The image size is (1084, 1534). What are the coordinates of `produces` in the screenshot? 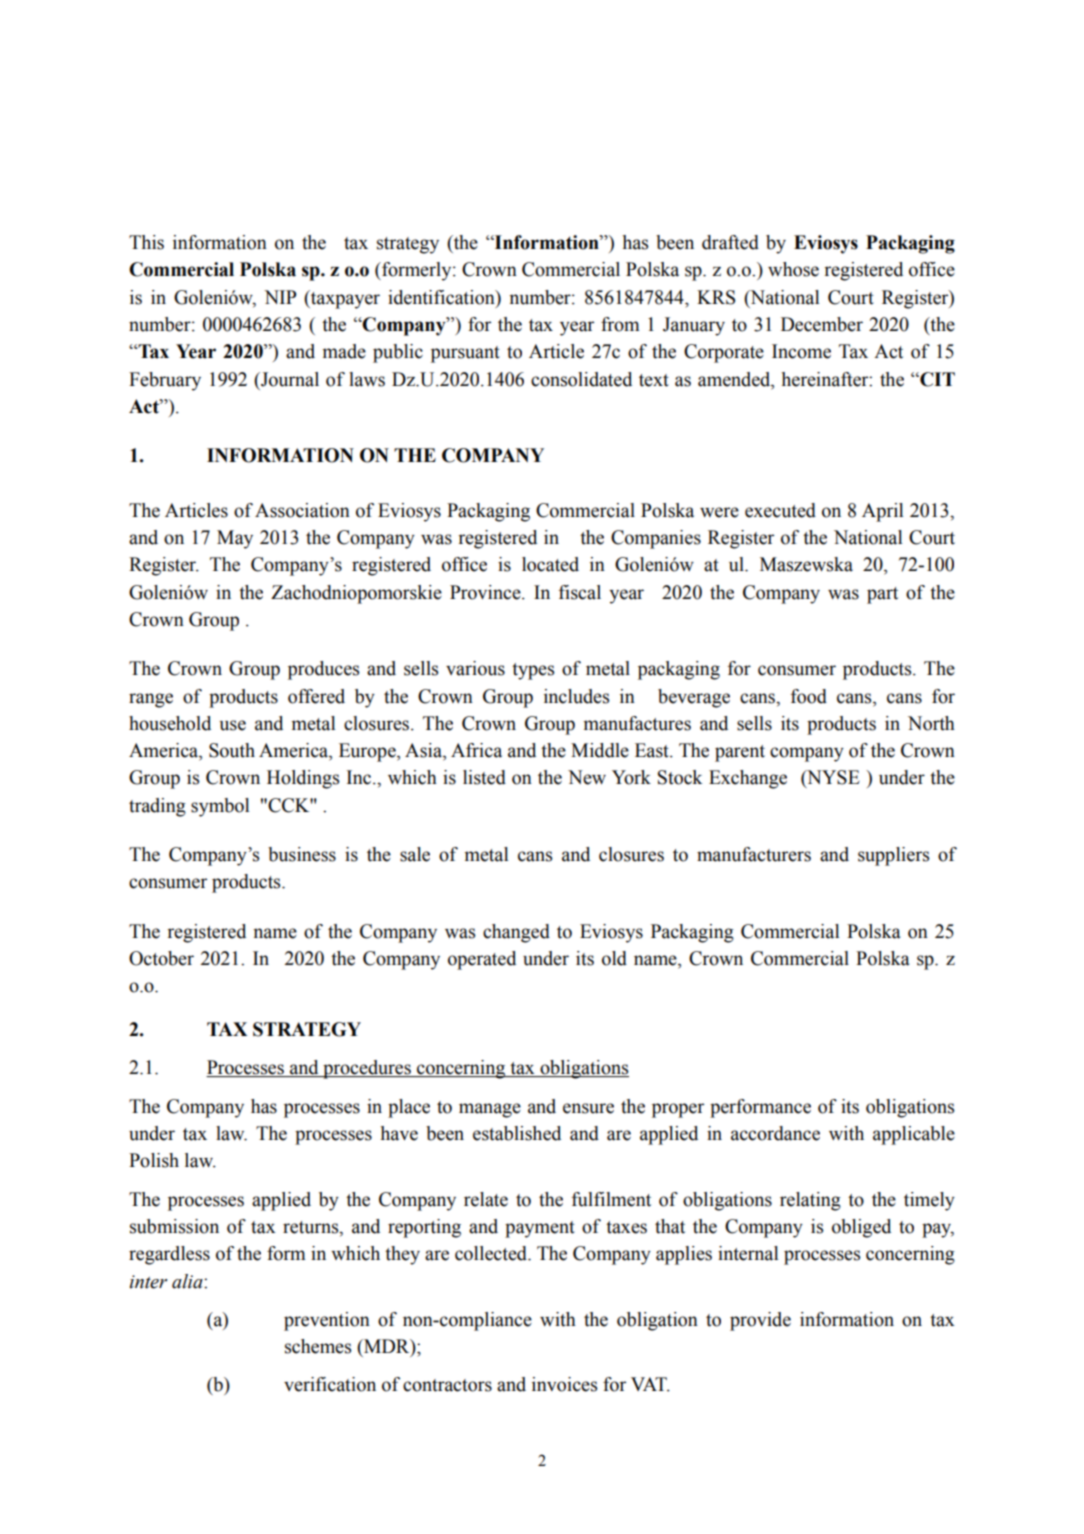 It's located at (323, 670).
